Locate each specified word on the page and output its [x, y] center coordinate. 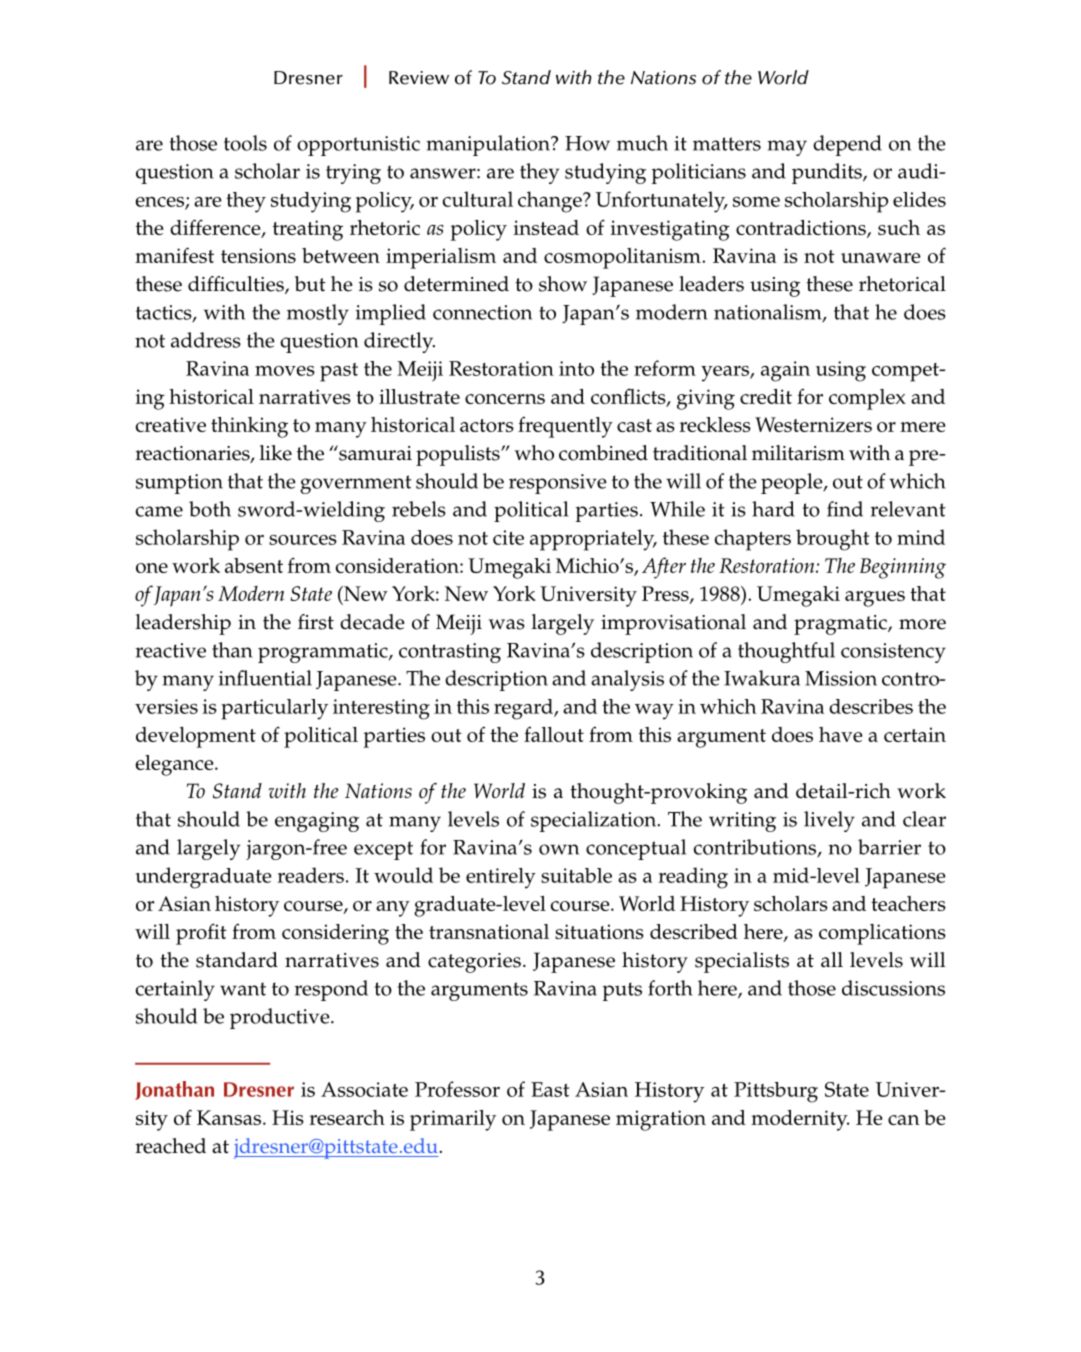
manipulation [489, 145]
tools [245, 143]
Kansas [230, 1117]
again [785, 371]
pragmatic [841, 625]
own [559, 849]
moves [285, 371]
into [576, 368]
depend [847, 145]
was [507, 624]
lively [829, 821]
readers [311, 875]
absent [254, 565]
